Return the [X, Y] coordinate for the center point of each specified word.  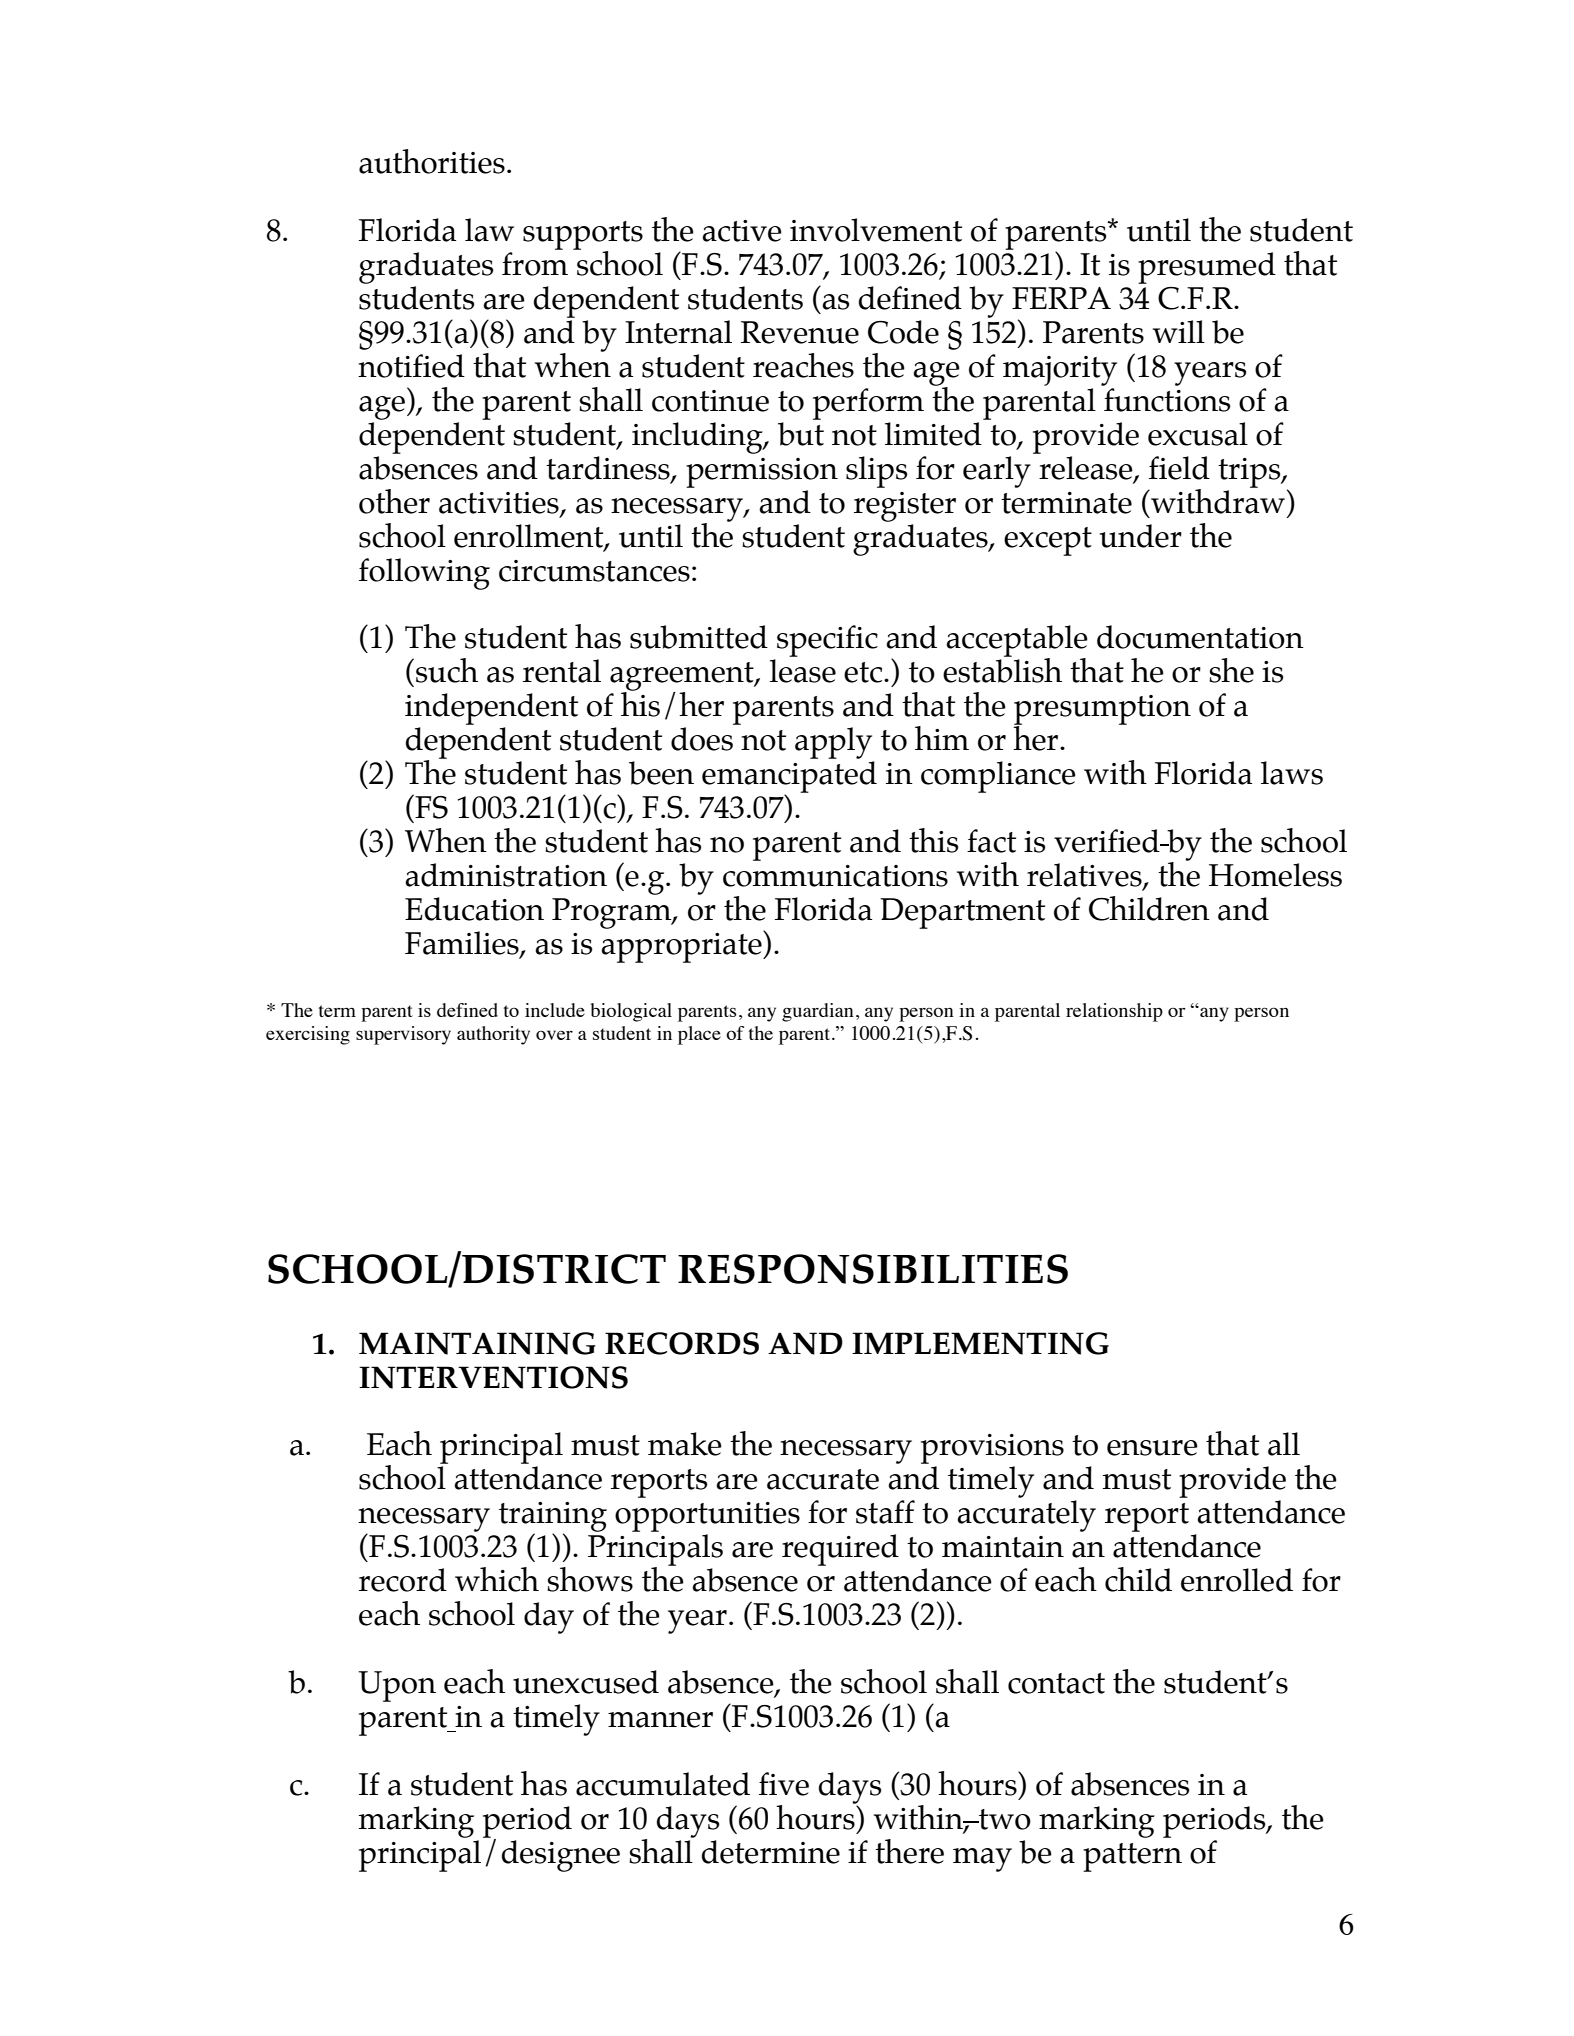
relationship [1114, 1012]
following [424, 574]
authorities [432, 161]
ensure [1152, 1448]
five [784, 1784]
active [742, 231]
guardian [818, 1012]
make [685, 1444]
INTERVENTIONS [493, 1377]
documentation [1200, 637]
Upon [397, 1686]
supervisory [403, 1035]
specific [827, 641]
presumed [1207, 268]
